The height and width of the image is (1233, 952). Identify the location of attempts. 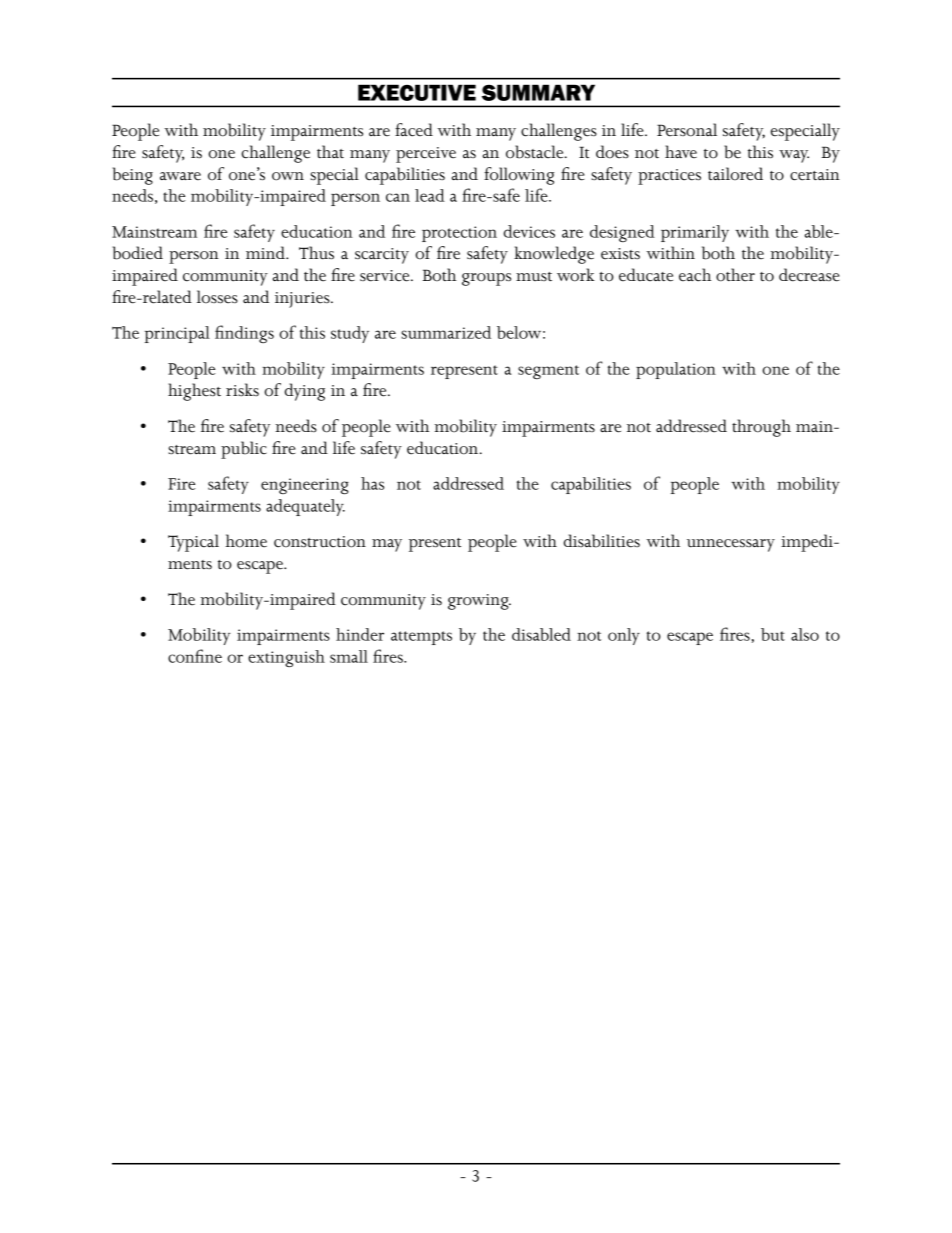
(421, 638).
